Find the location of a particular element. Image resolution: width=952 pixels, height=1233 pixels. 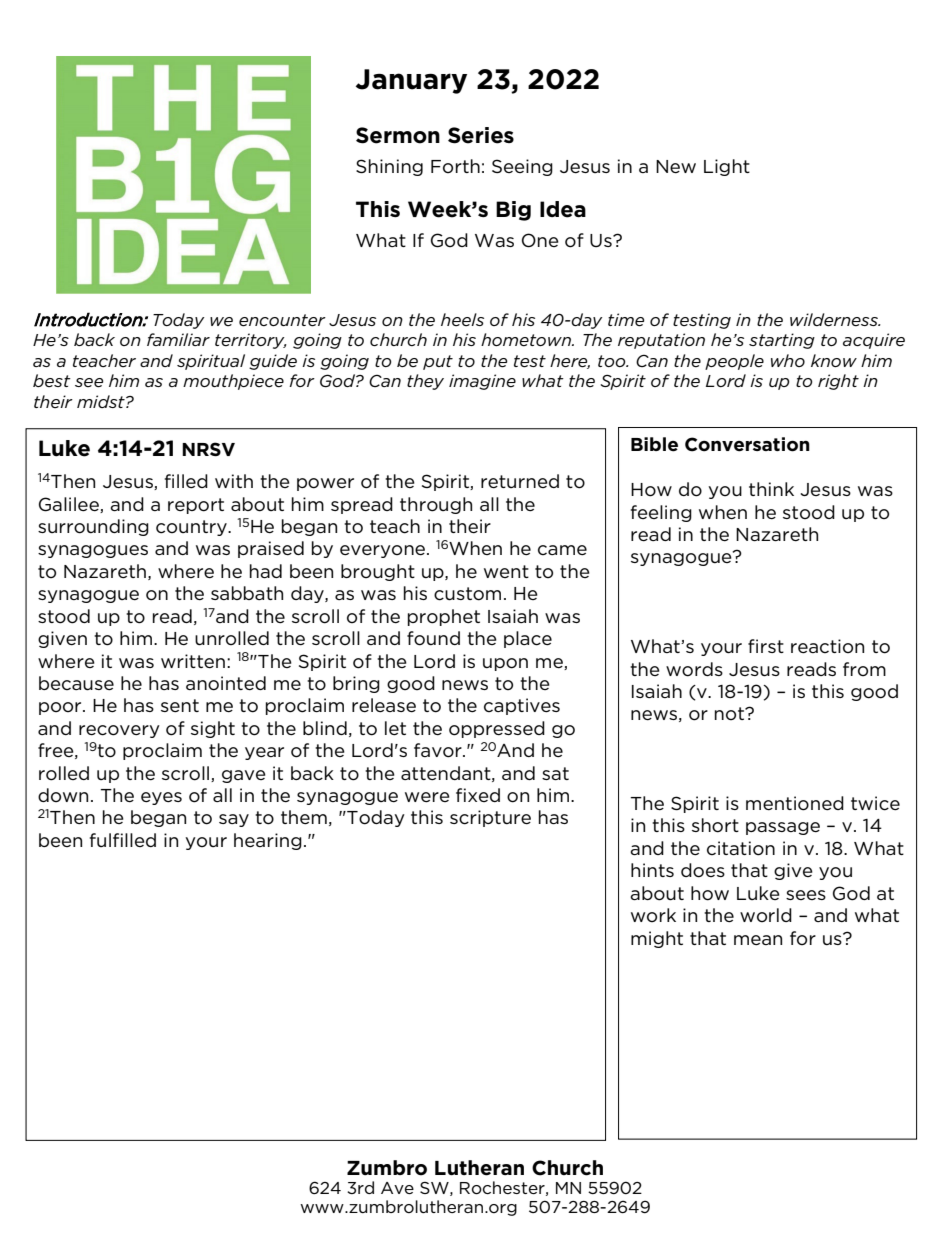

Series is located at coordinates (481, 135).
